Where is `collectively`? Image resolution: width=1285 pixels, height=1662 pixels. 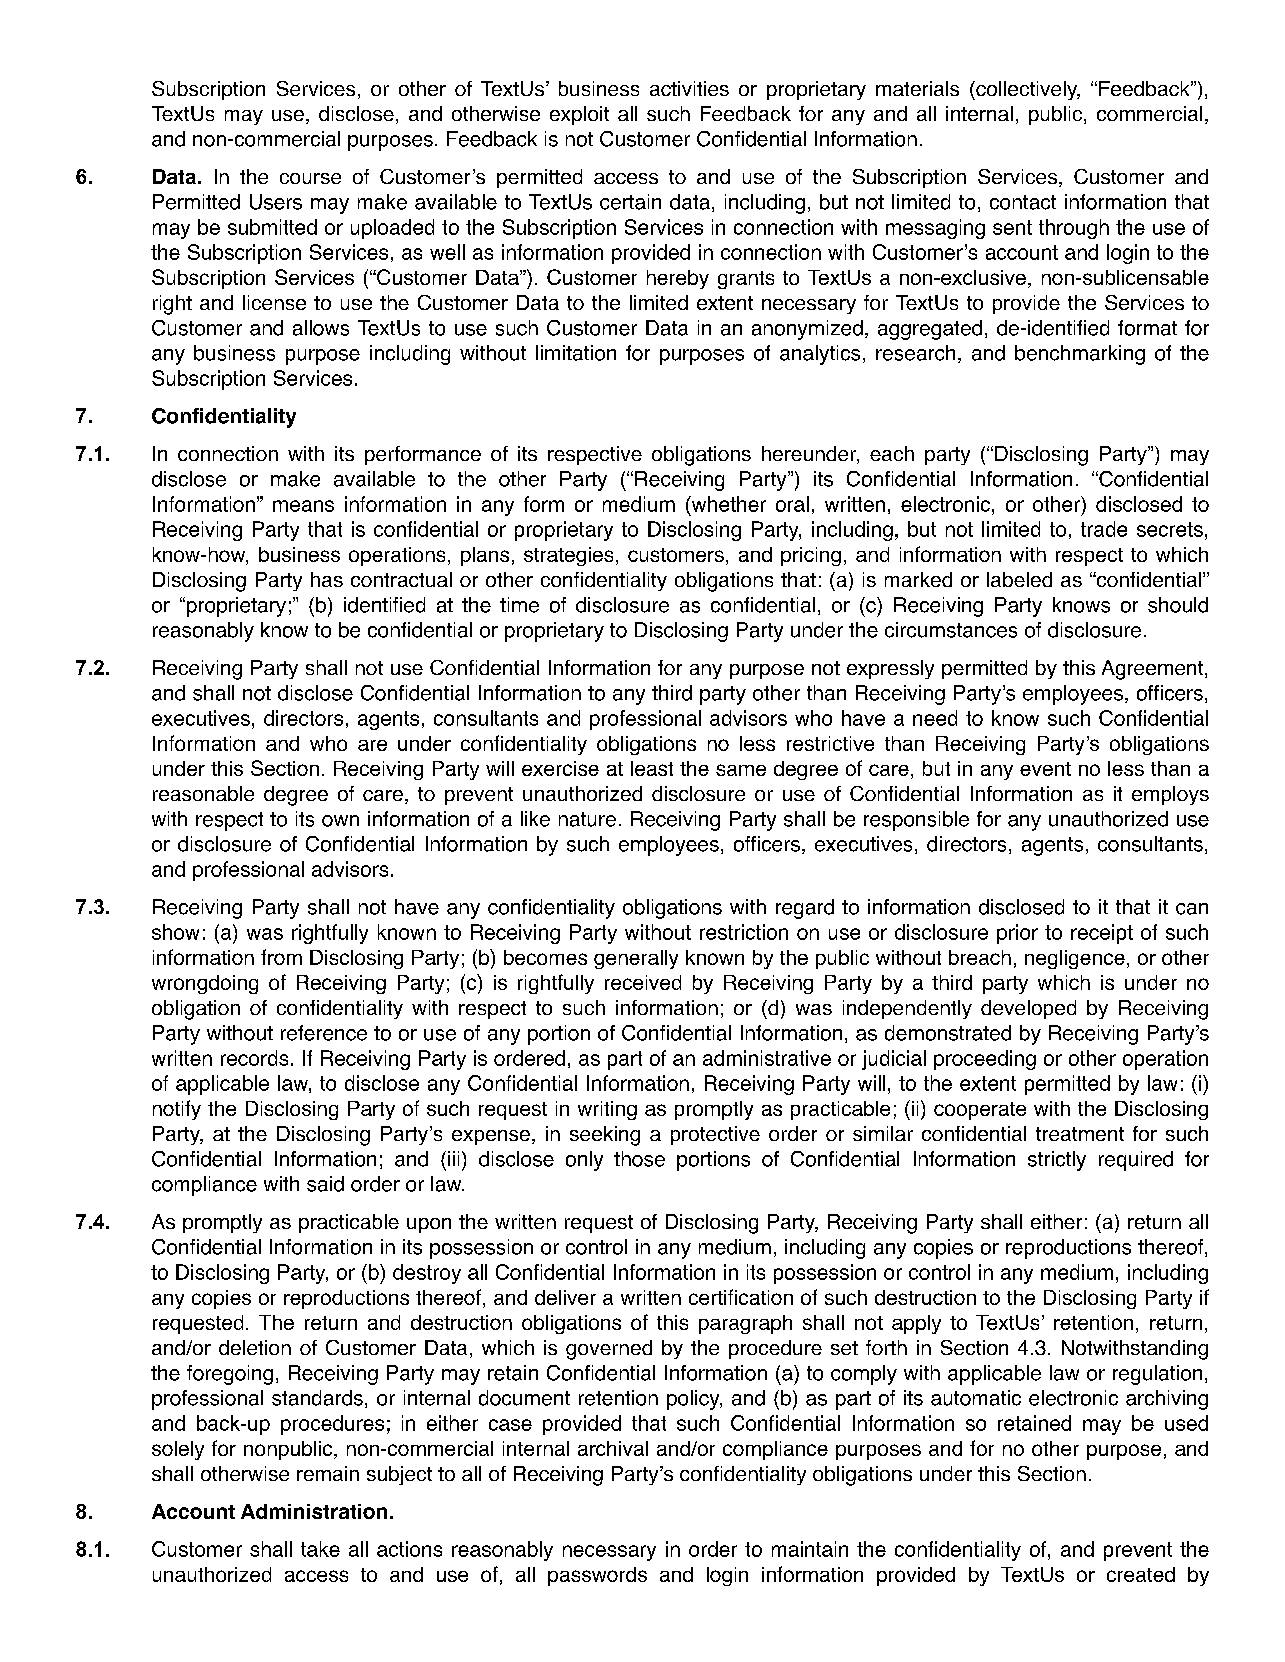
collectively is located at coordinates (1027, 90).
